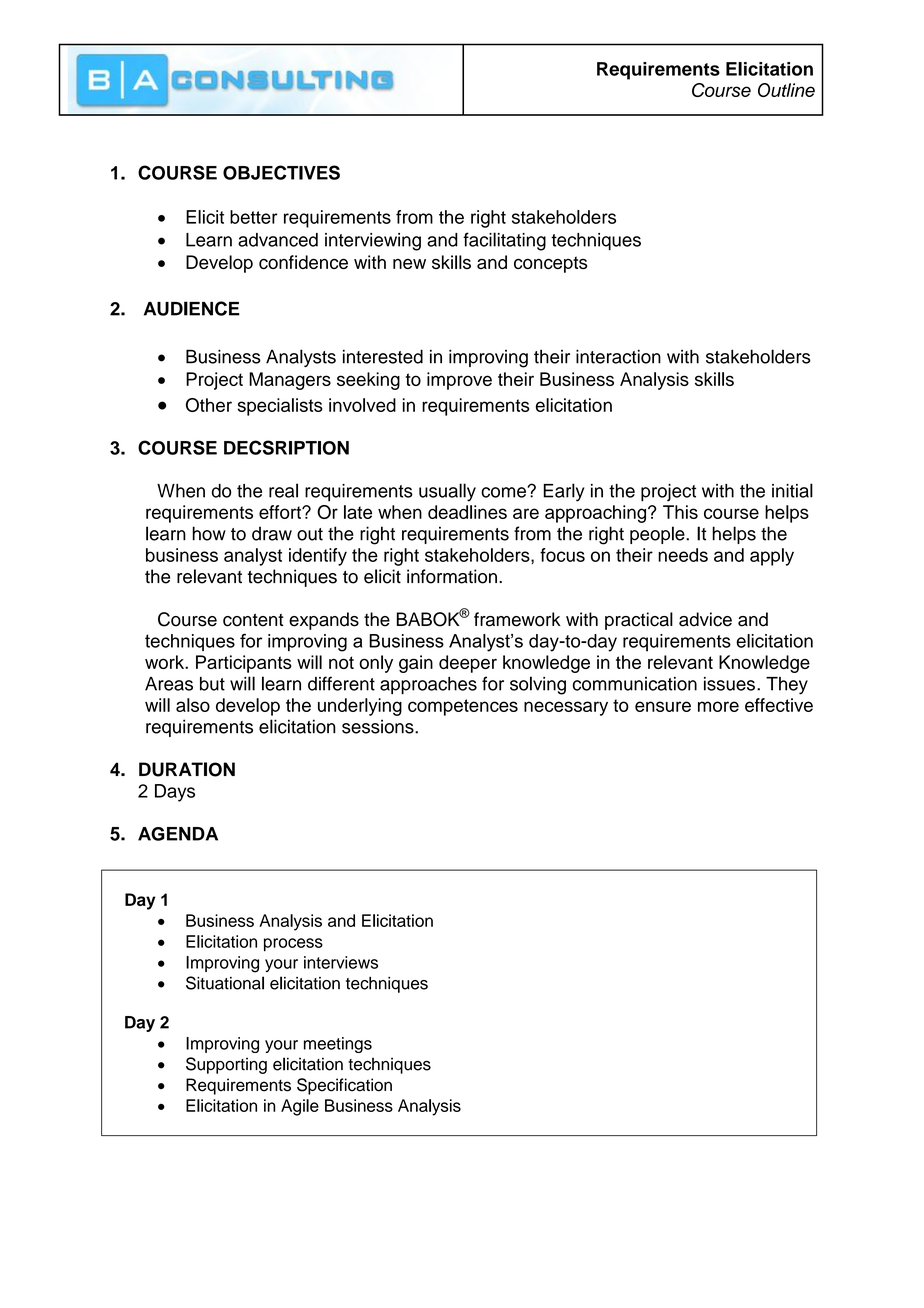  What do you see at coordinates (705, 619) in the page?
I see `advice` at bounding box center [705, 619].
